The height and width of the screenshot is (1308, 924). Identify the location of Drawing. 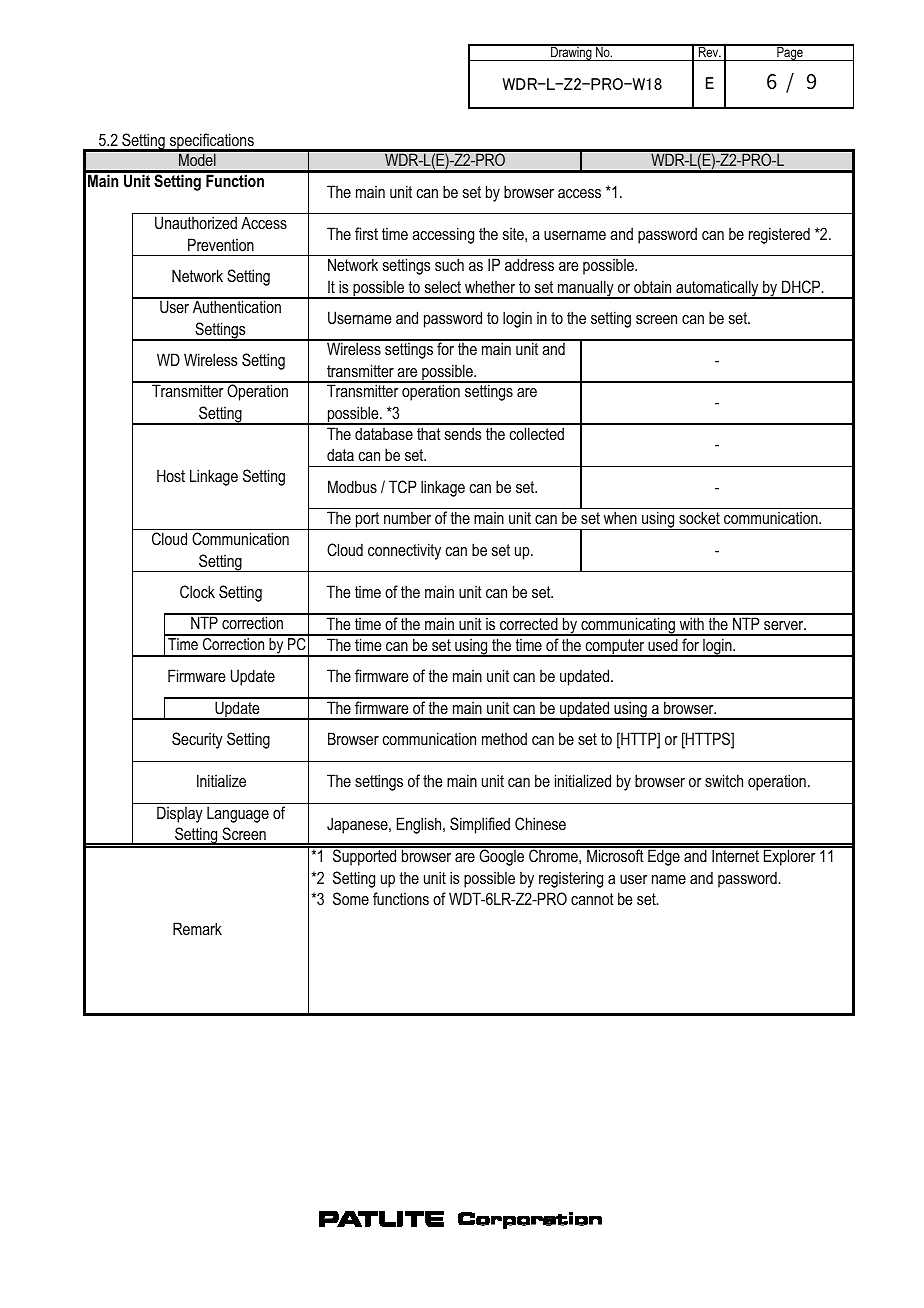
(571, 53).
